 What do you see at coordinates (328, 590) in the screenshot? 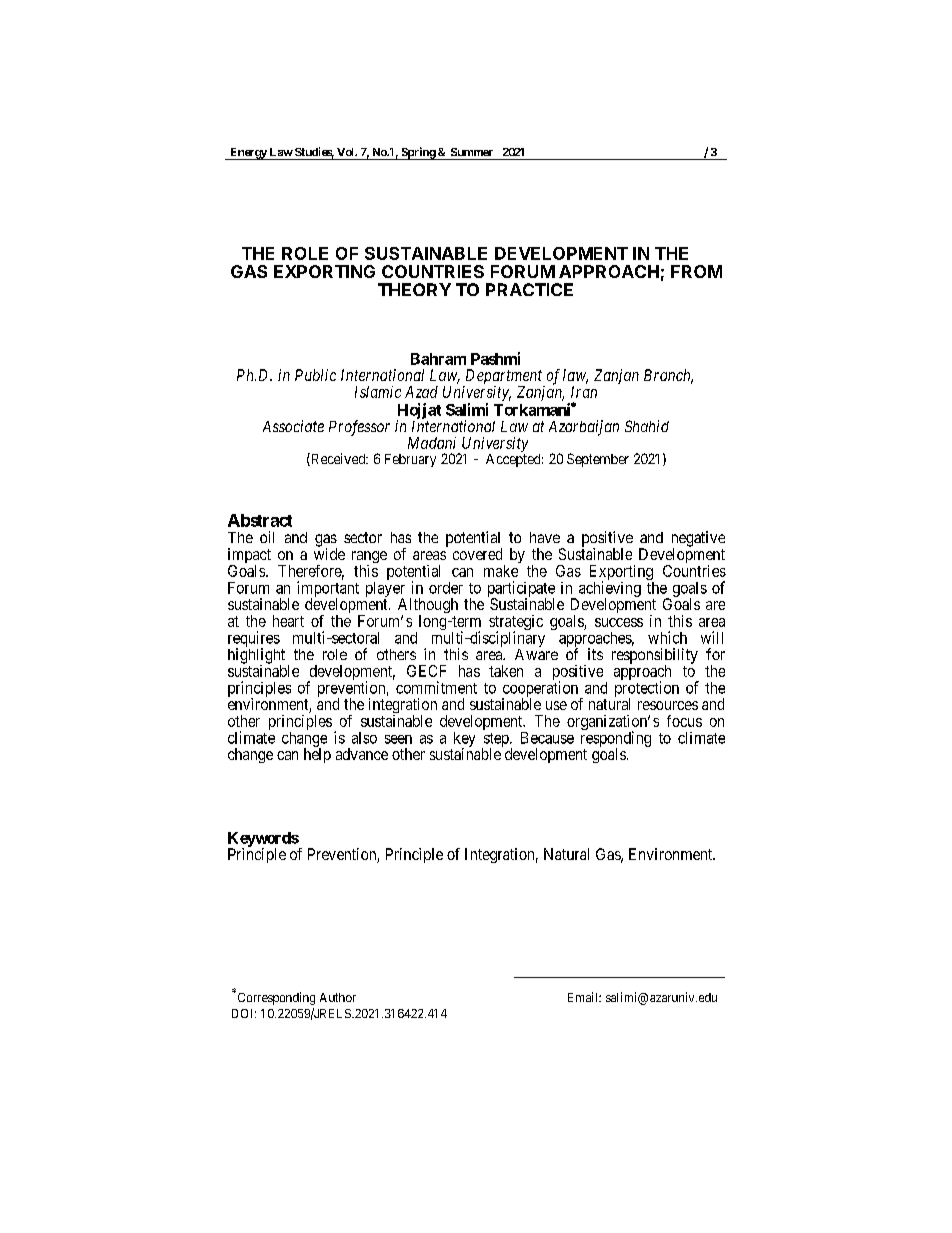
I see `important` at bounding box center [328, 590].
